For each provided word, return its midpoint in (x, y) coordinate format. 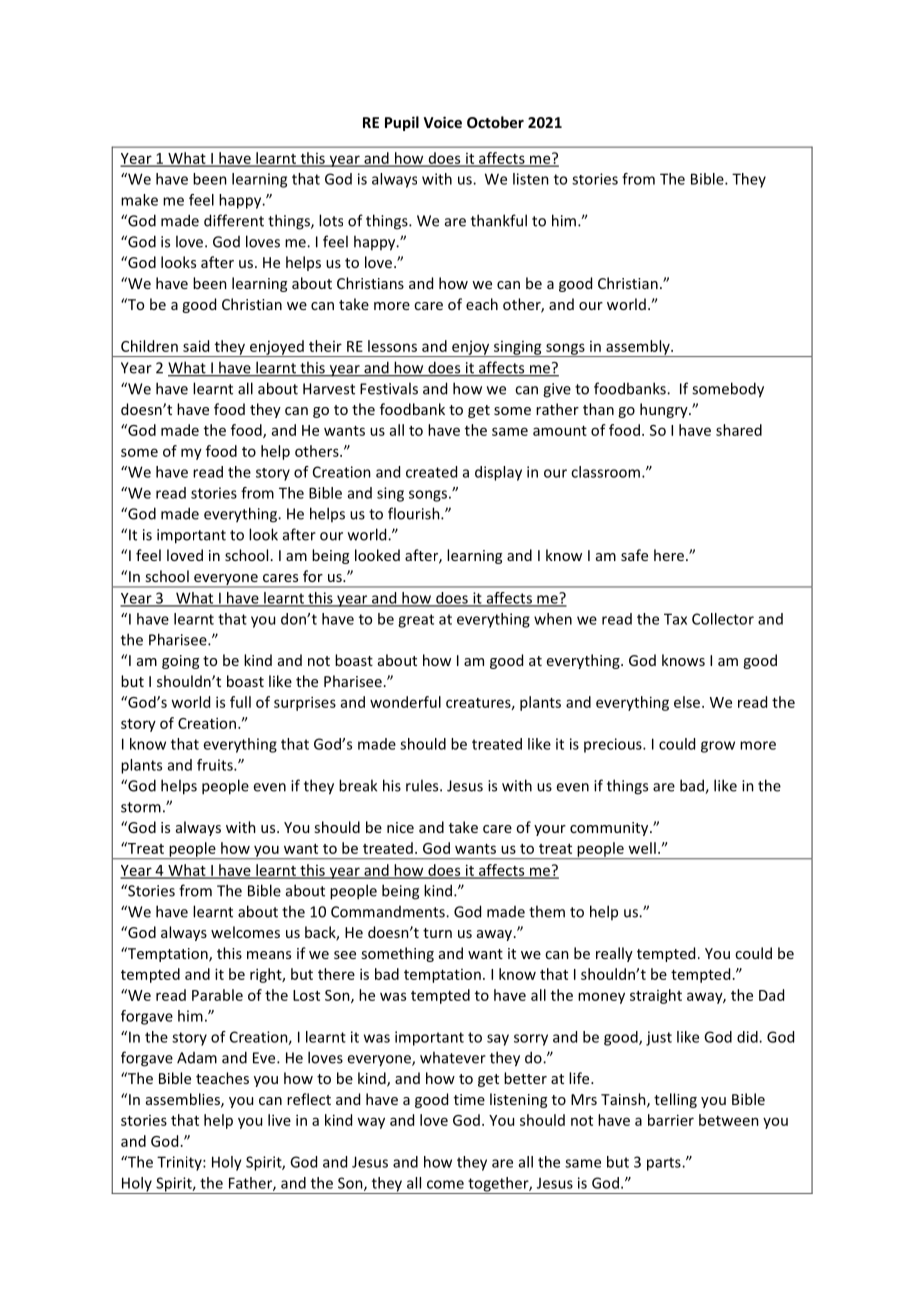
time (469, 1099)
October (495, 122)
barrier (671, 1120)
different (234, 220)
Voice (443, 122)
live (279, 1120)
